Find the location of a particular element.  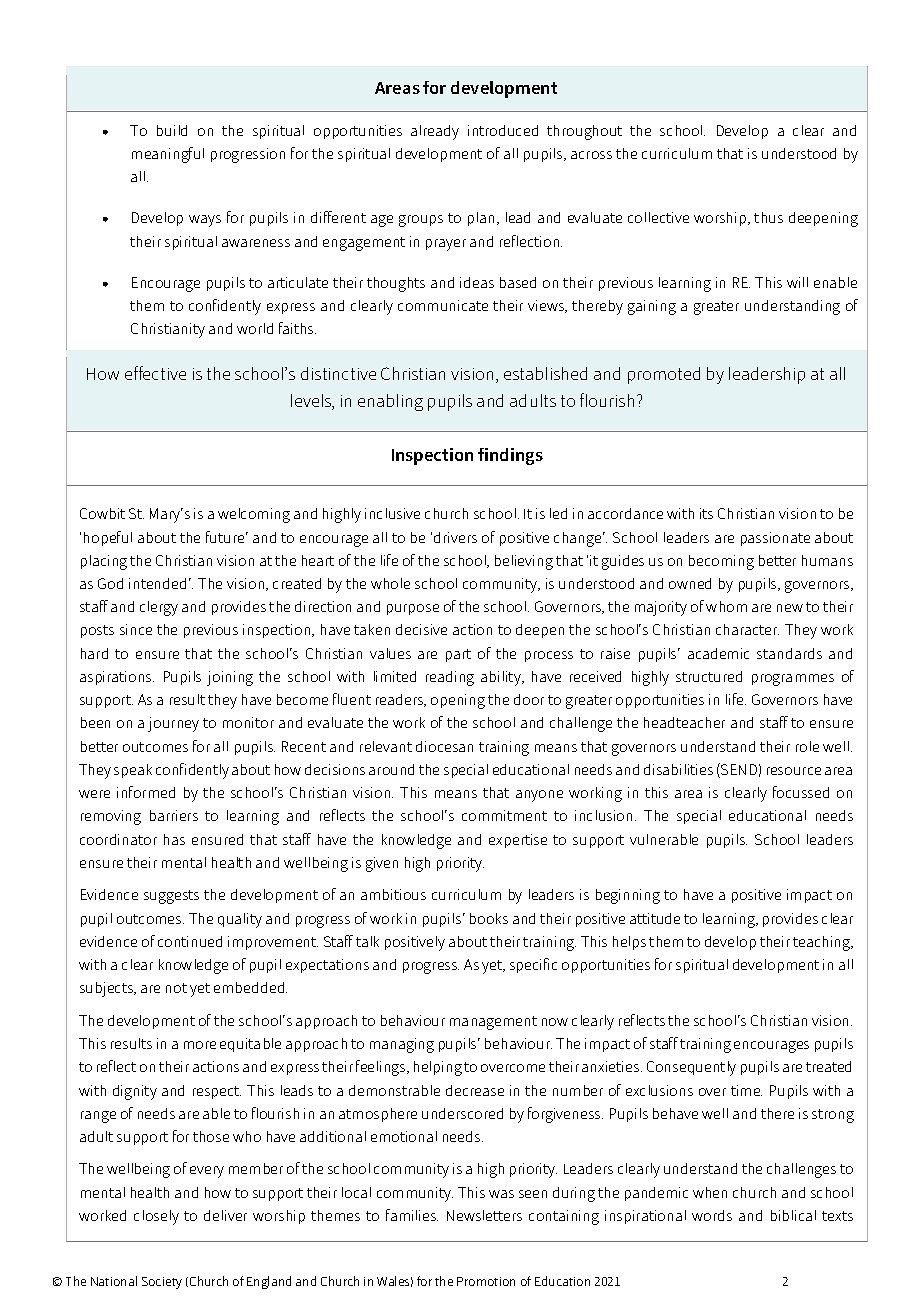

passionate is located at coordinates (775, 539).
